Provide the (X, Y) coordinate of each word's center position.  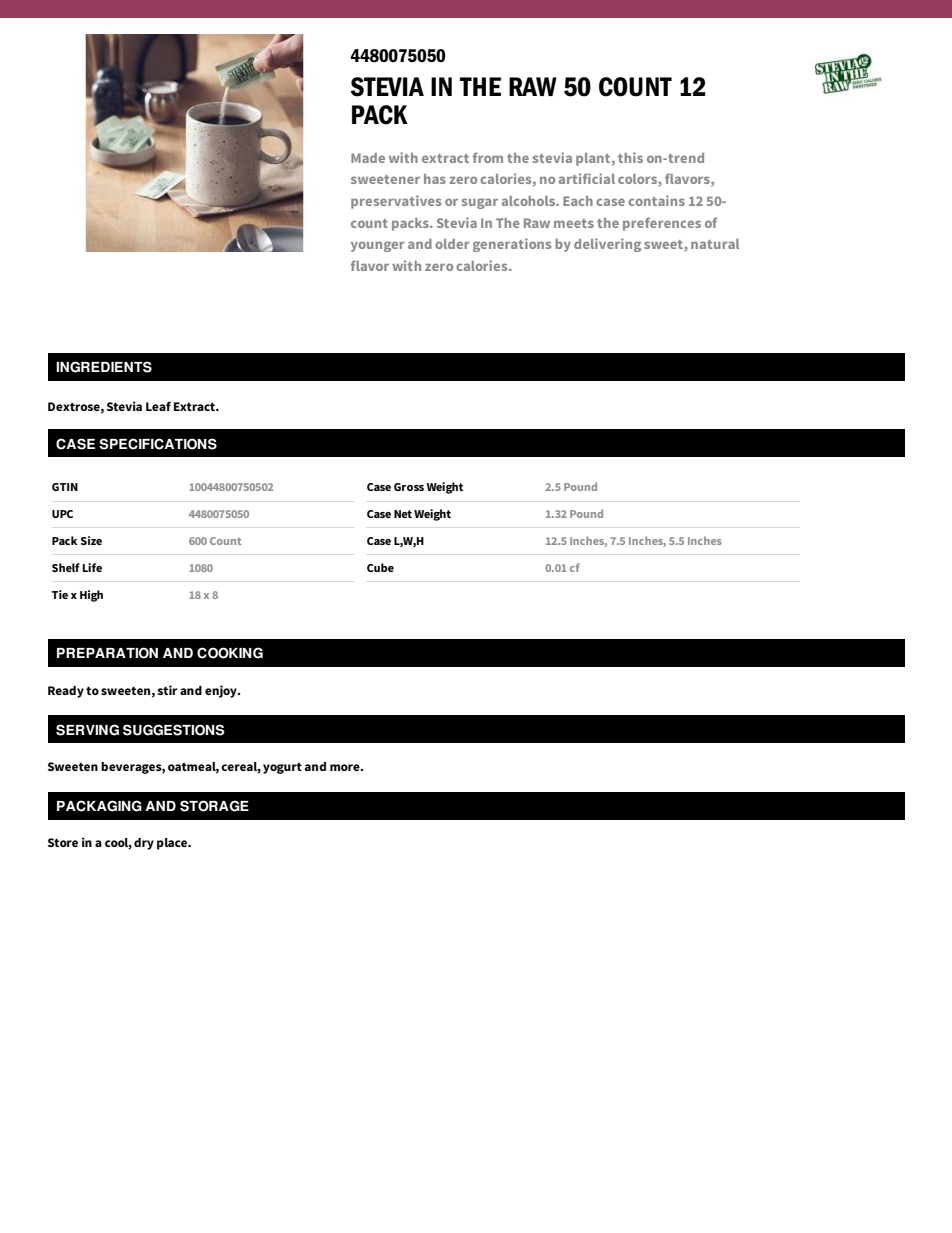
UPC (62, 514)
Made (368, 158)
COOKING (230, 653)
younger (378, 246)
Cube (380, 567)
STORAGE (214, 806)
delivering (607, 245)
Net (403, 514)
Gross (409, 487)
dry (144, 844)
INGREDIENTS (104, 367)
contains (656, 200)
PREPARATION (107, 653)
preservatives (396, 202)
